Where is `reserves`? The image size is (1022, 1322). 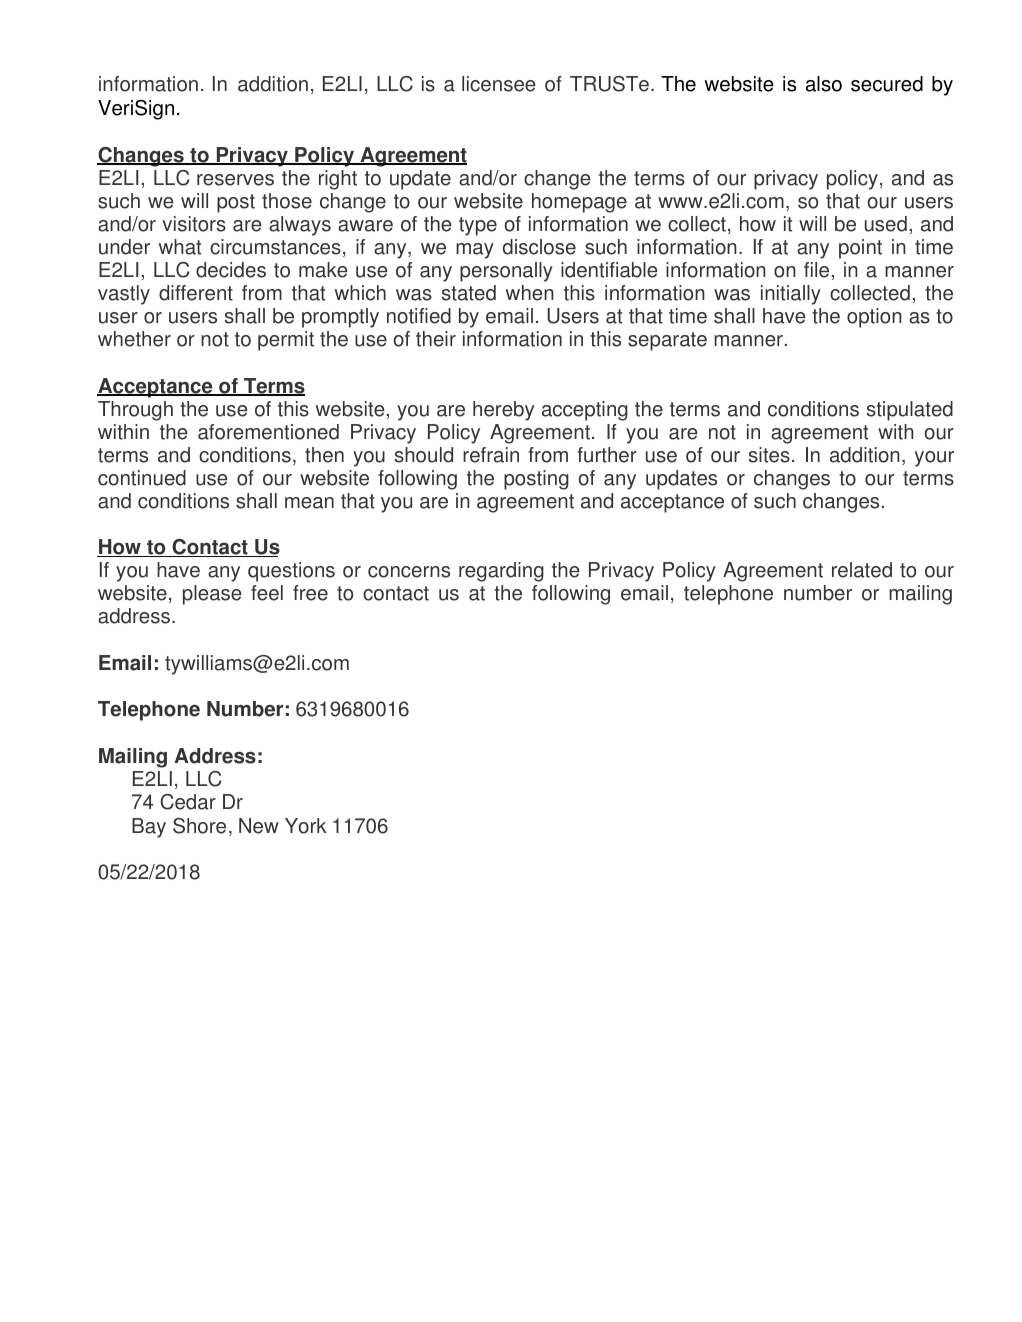 reserves is located at coordinates (235, 180).
